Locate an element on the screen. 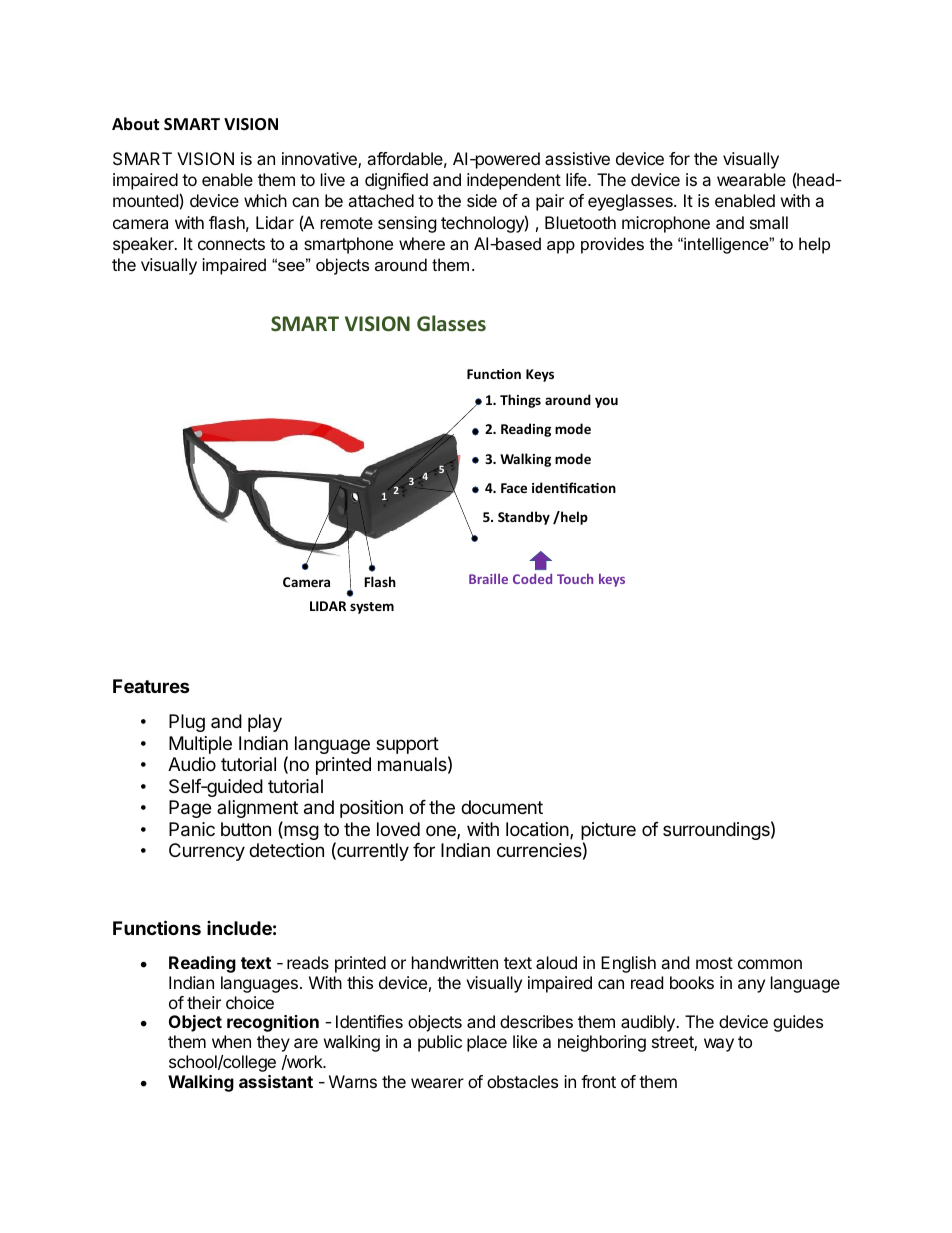  Features is located at coordinates (151, 686).
